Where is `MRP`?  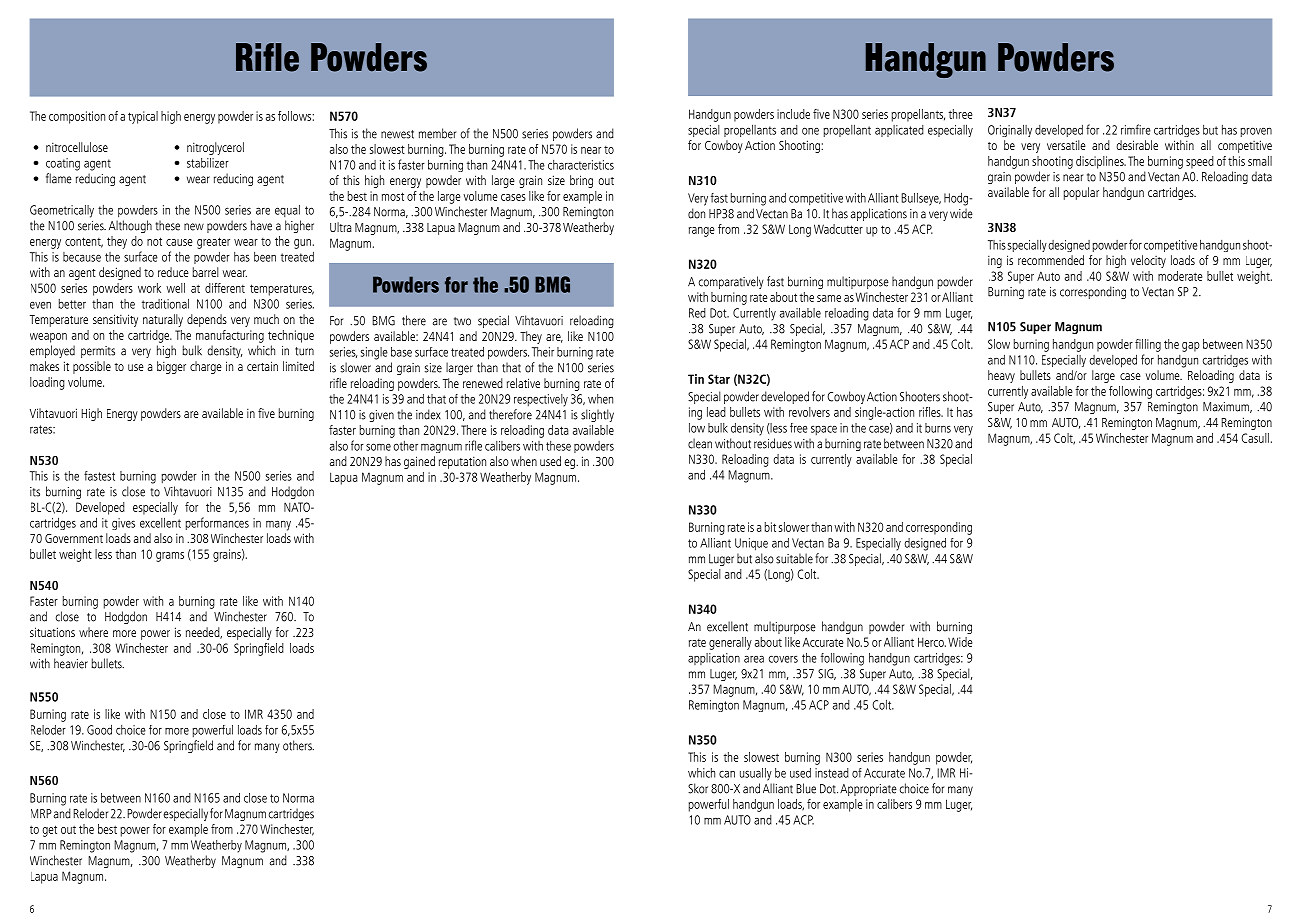
MRP is located at coordinates (41, 813).
